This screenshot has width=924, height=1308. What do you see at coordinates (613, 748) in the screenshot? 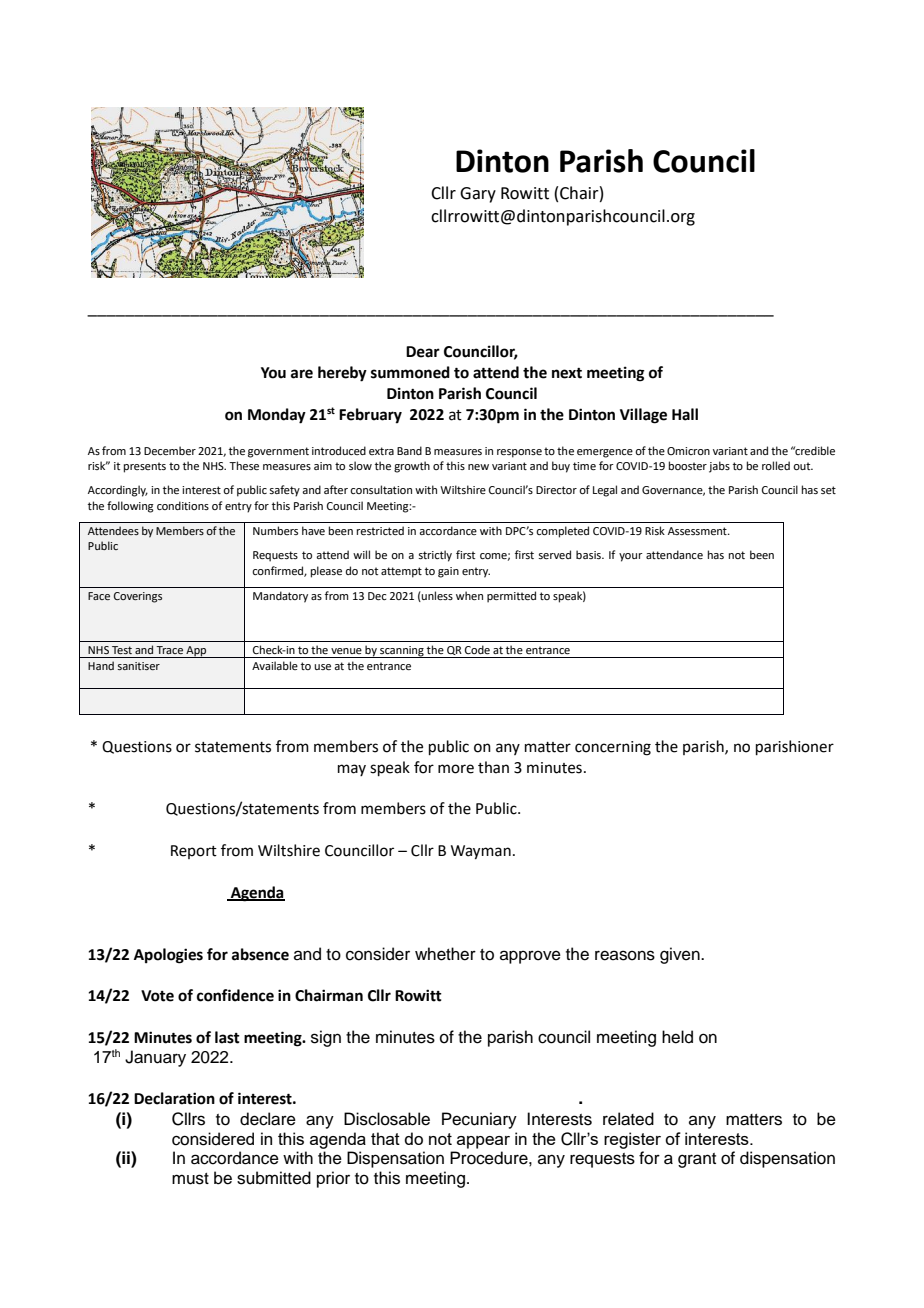
I see `concerning` at bounding box center [613, 748].
